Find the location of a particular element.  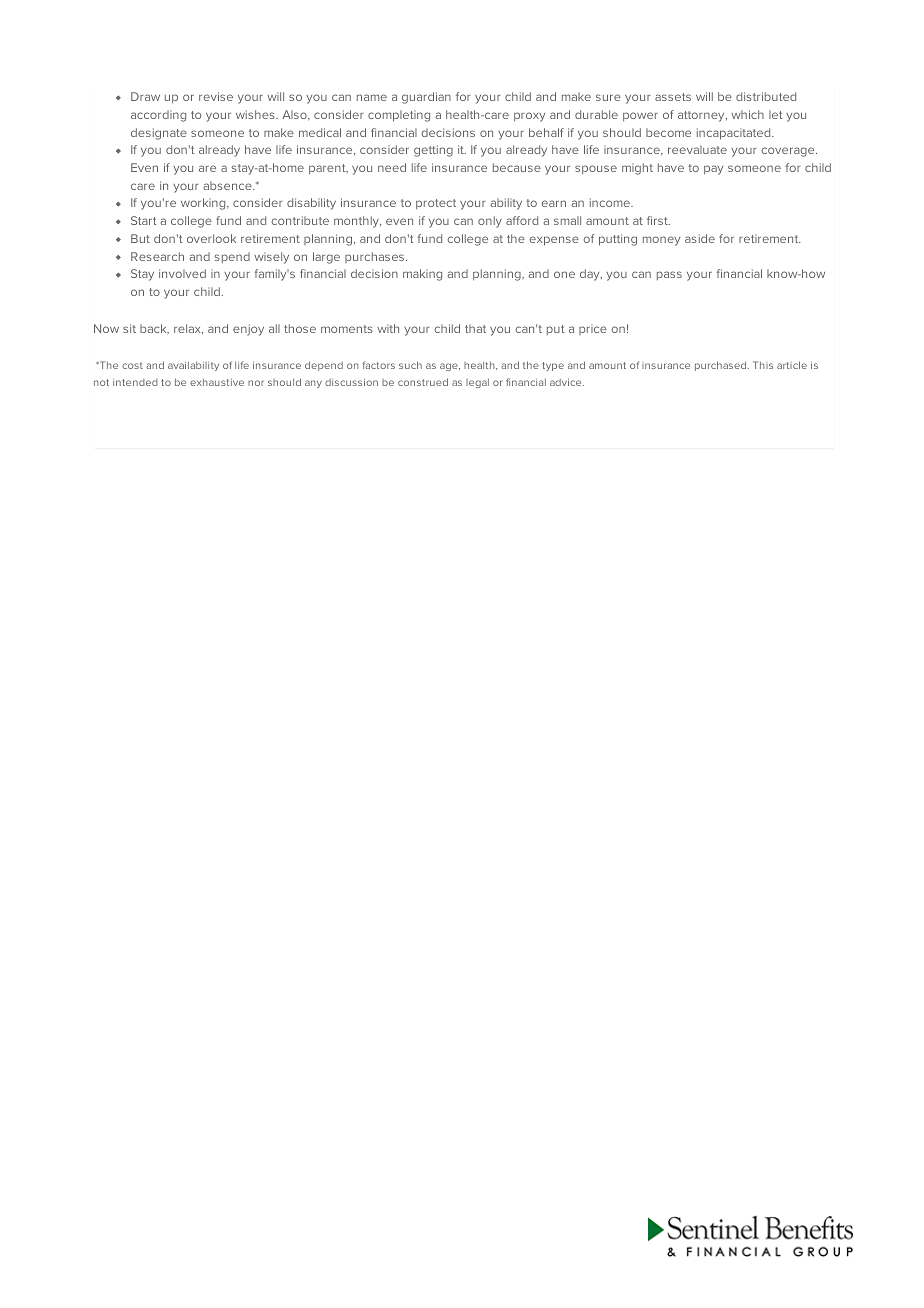

revise is located at coordinates (216, 96).
